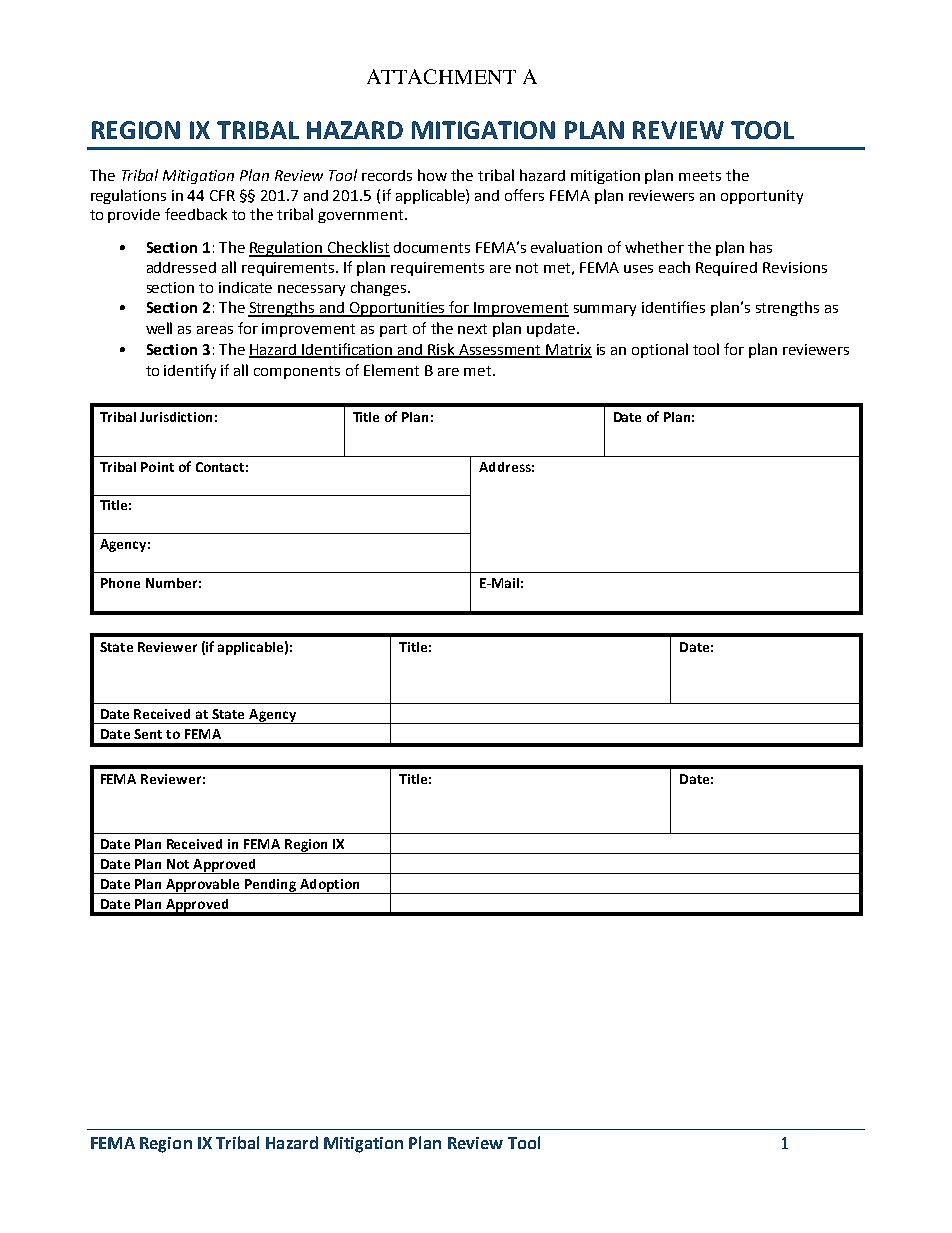  What do you see at coordinates (222, 195) in the image?
I see `CFR` at bounding box center [222, 195].
